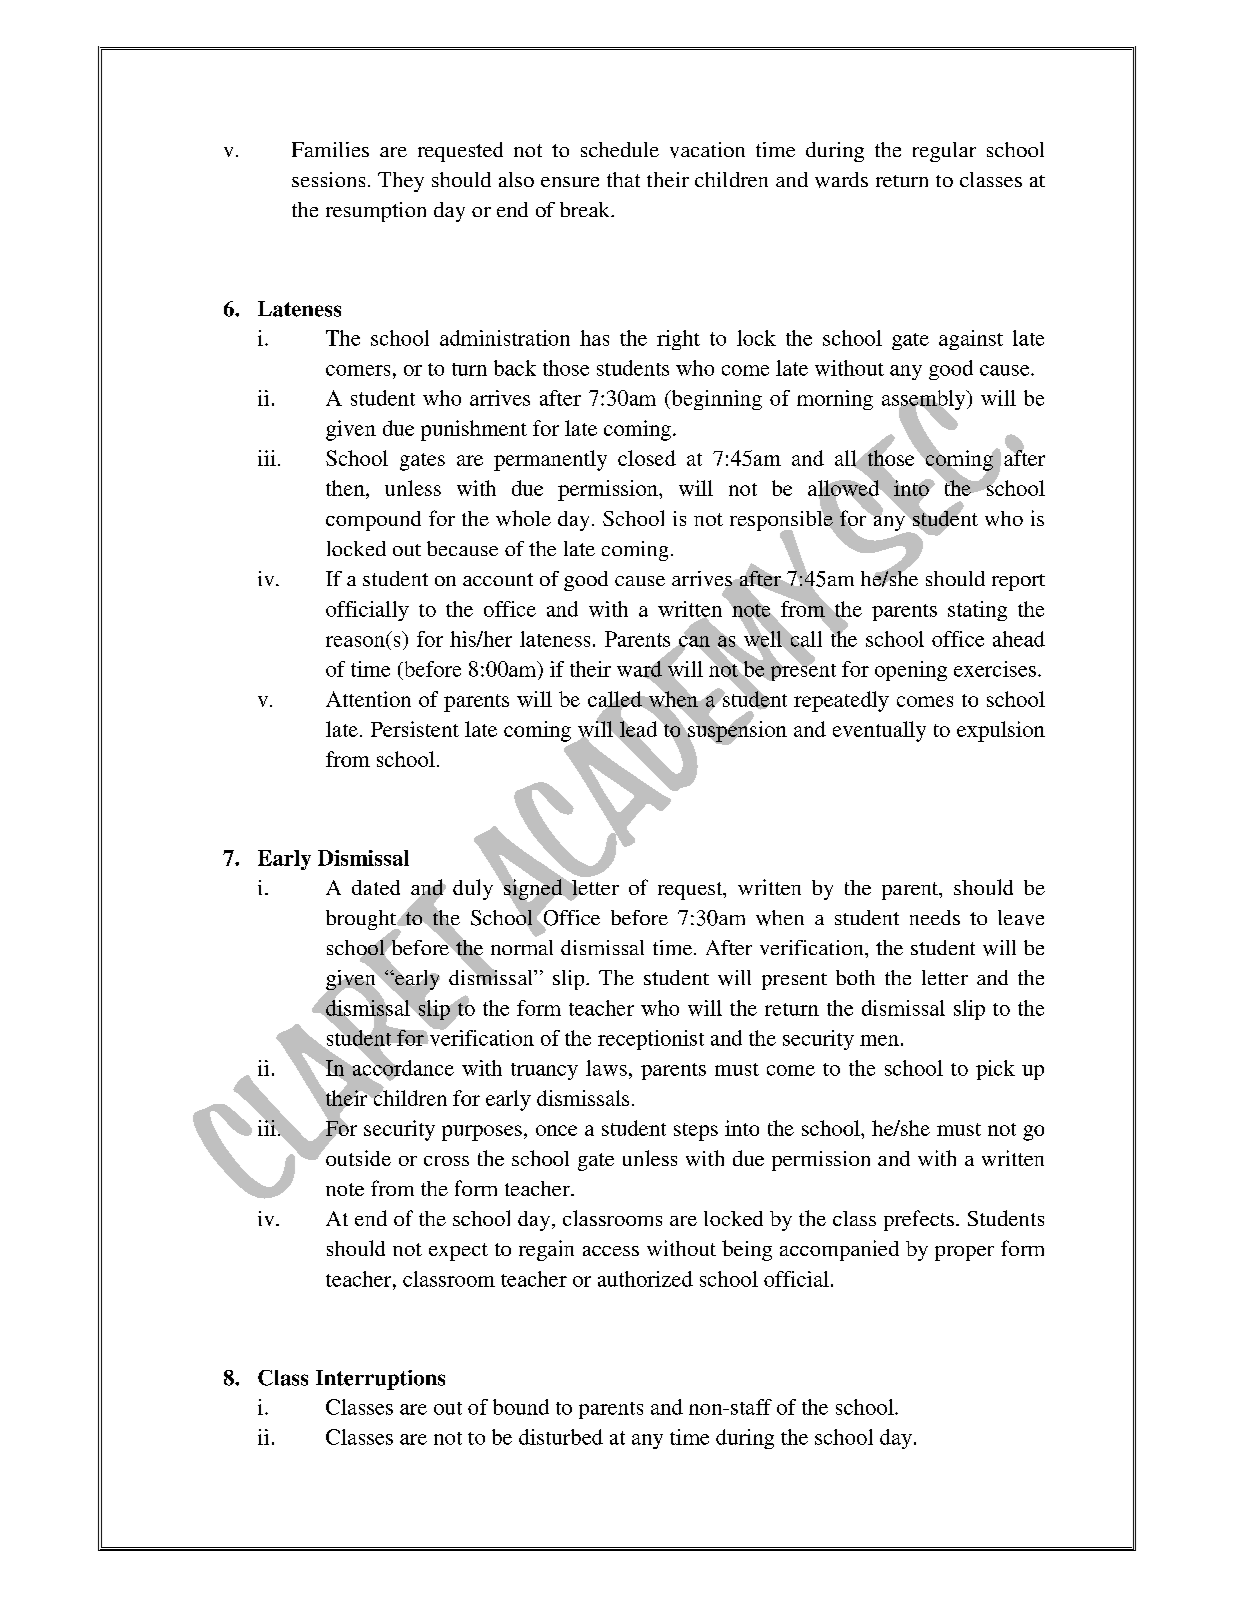  I want to click on regular, so click(944, 152).
